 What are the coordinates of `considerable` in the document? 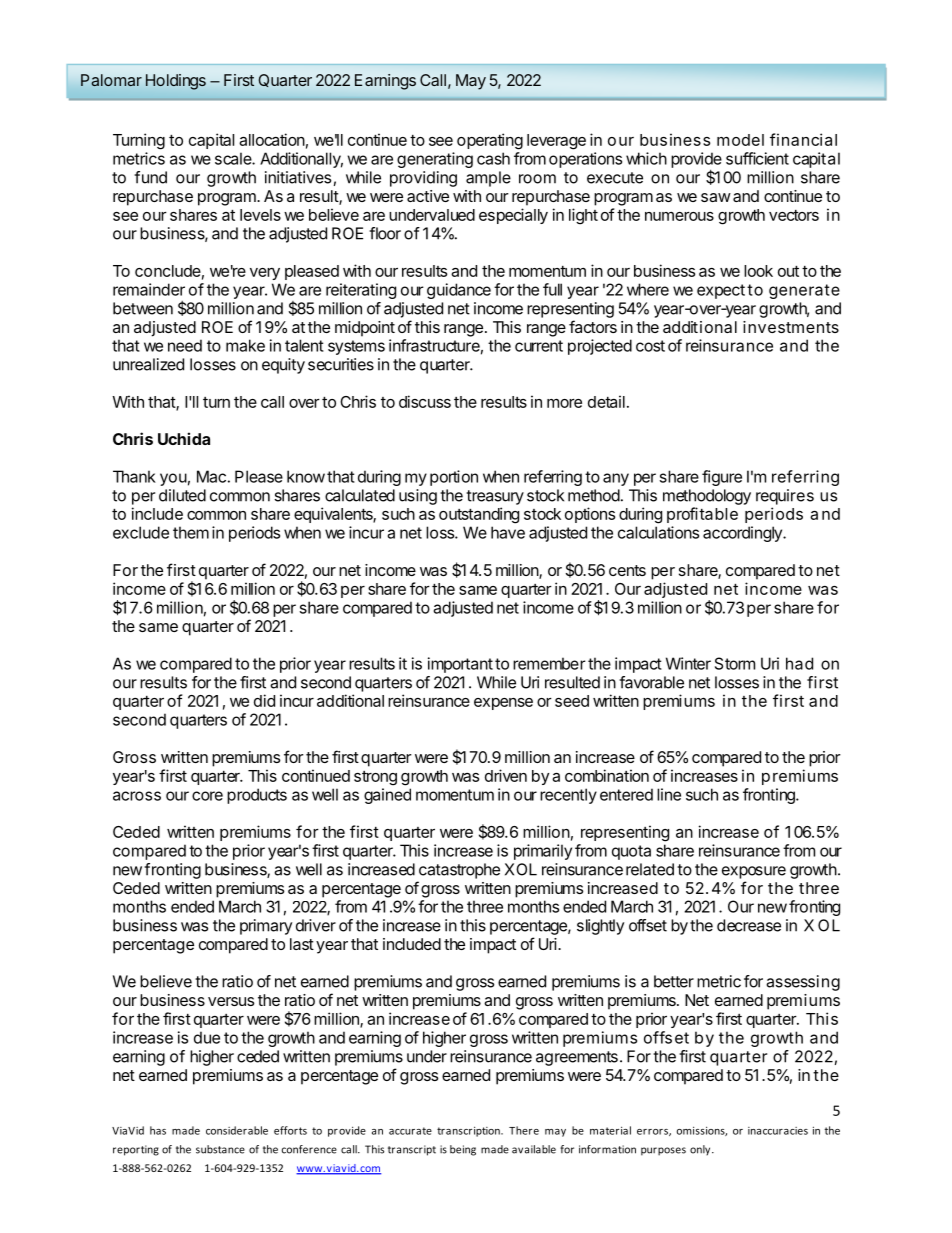 It's located at (237, 1130).
